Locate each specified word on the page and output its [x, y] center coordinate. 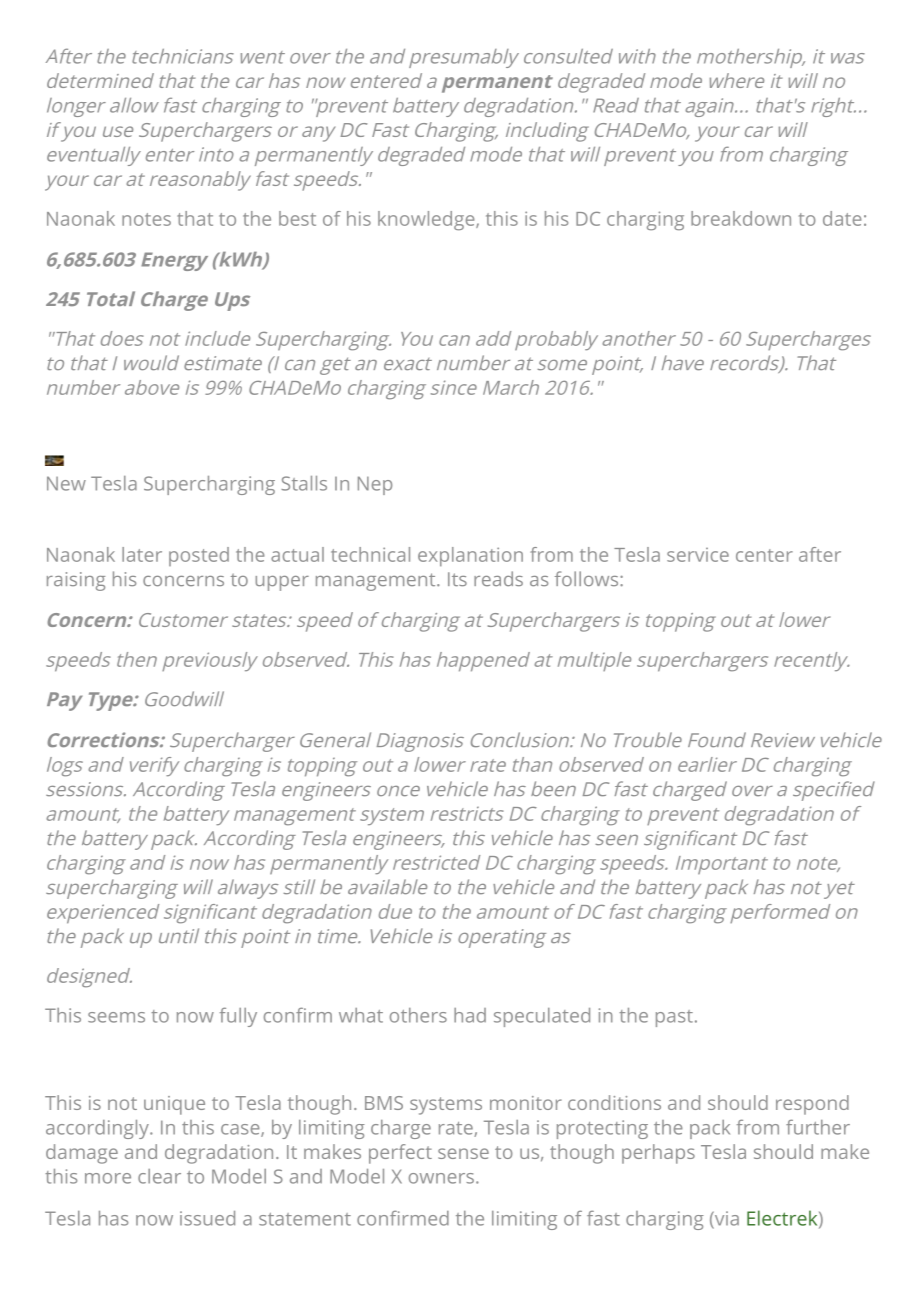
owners [441, 1178]
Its [457, 579]
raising [76, 581]
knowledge [427, 221]
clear [159, 1176]
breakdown [741, 218]
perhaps [658, 1154]
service [698, 555]
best [297, 218]
